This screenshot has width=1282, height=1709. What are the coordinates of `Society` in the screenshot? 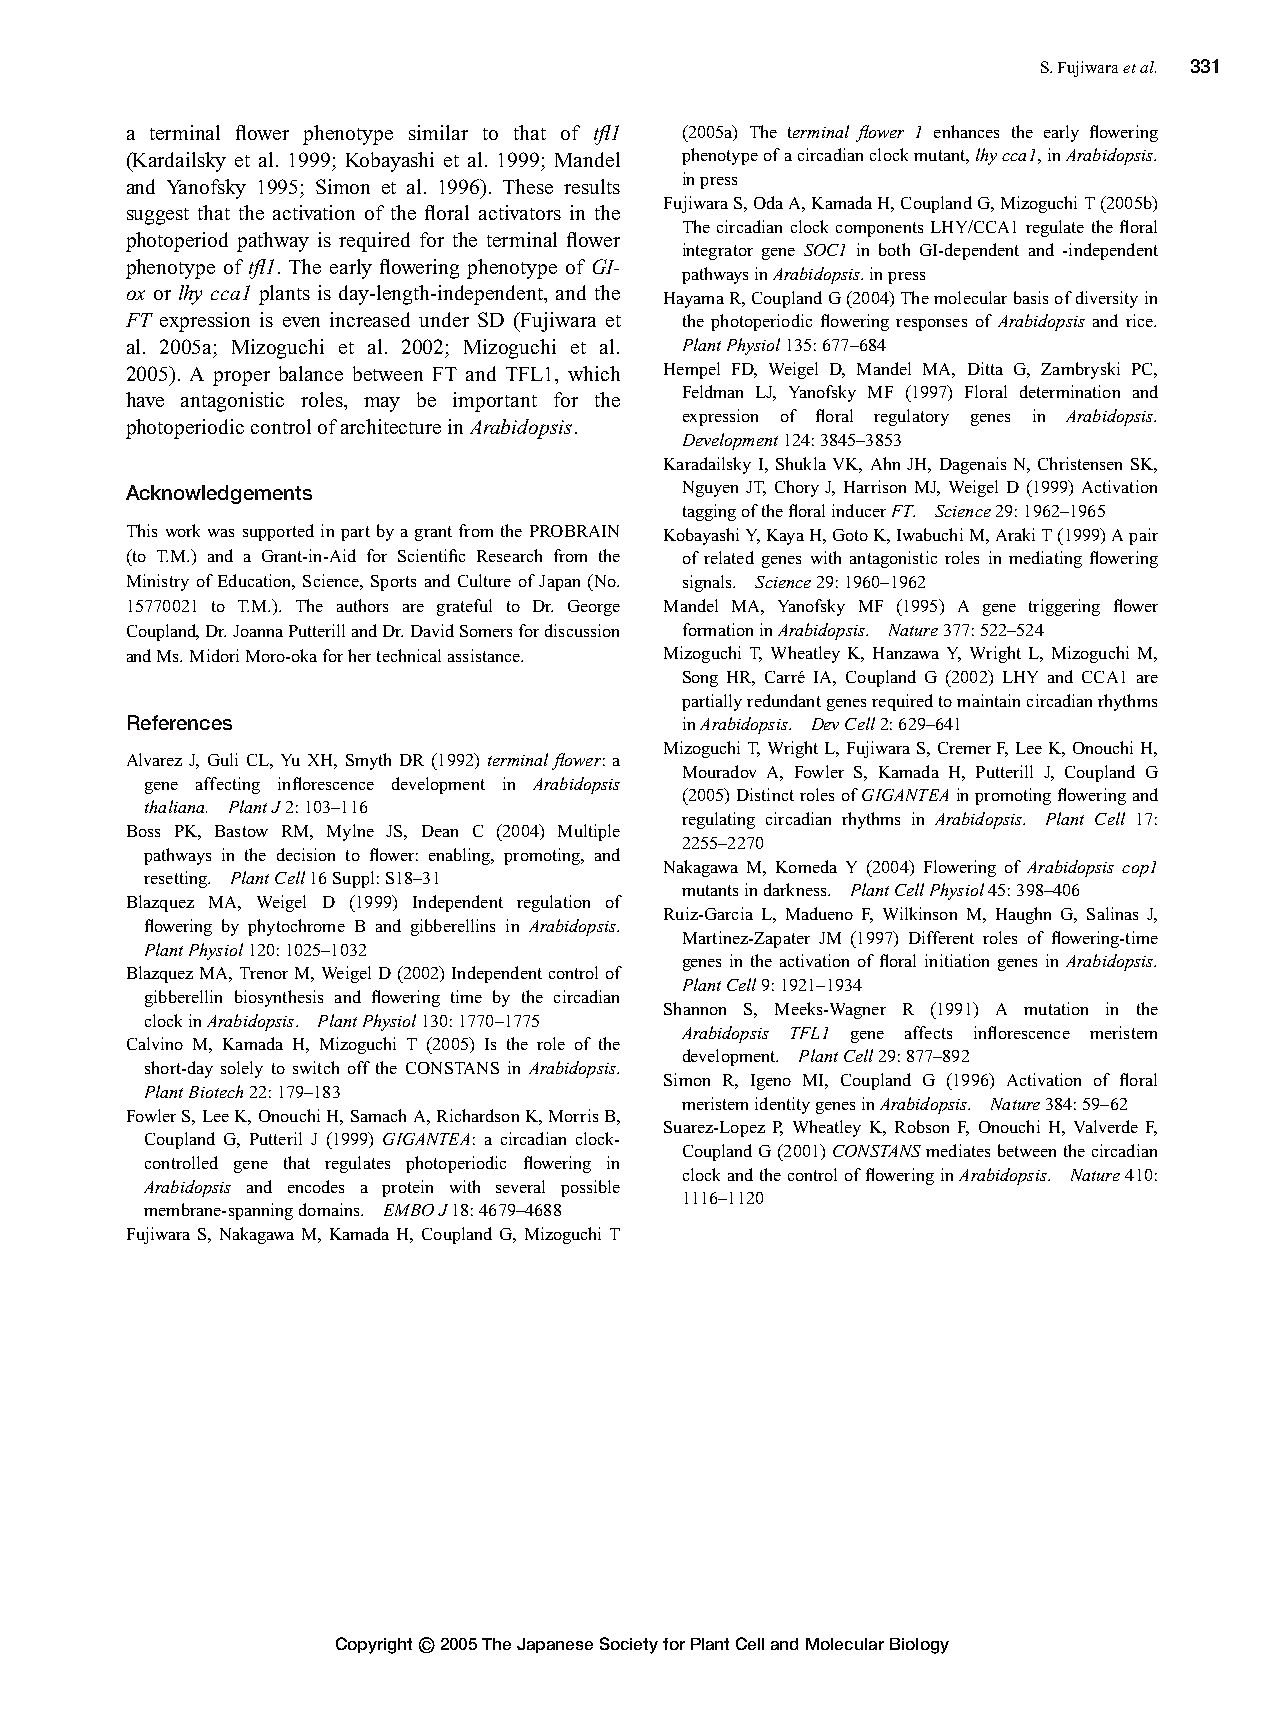 It's located at (629, 1645).
